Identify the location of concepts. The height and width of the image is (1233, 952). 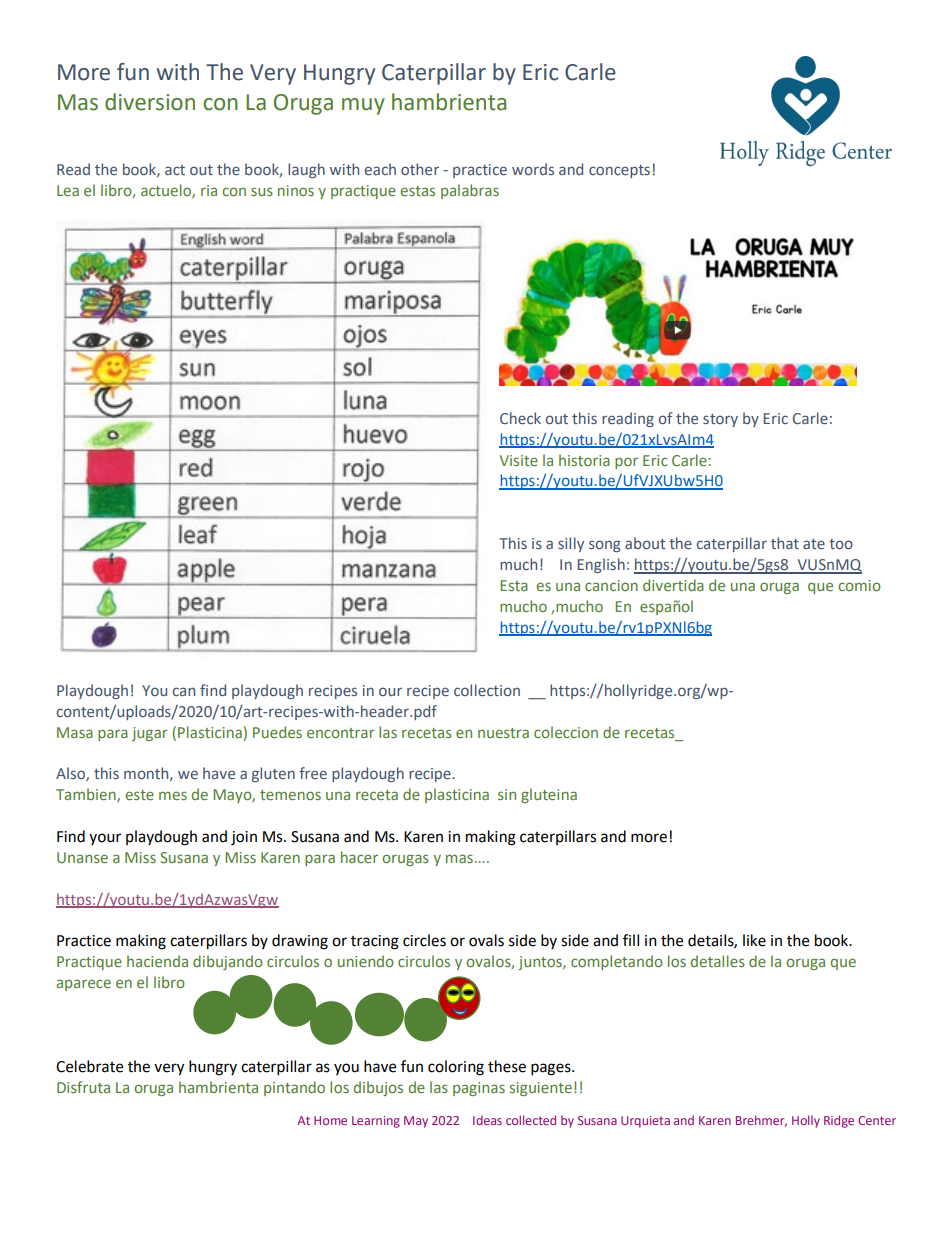
(619, 171).
